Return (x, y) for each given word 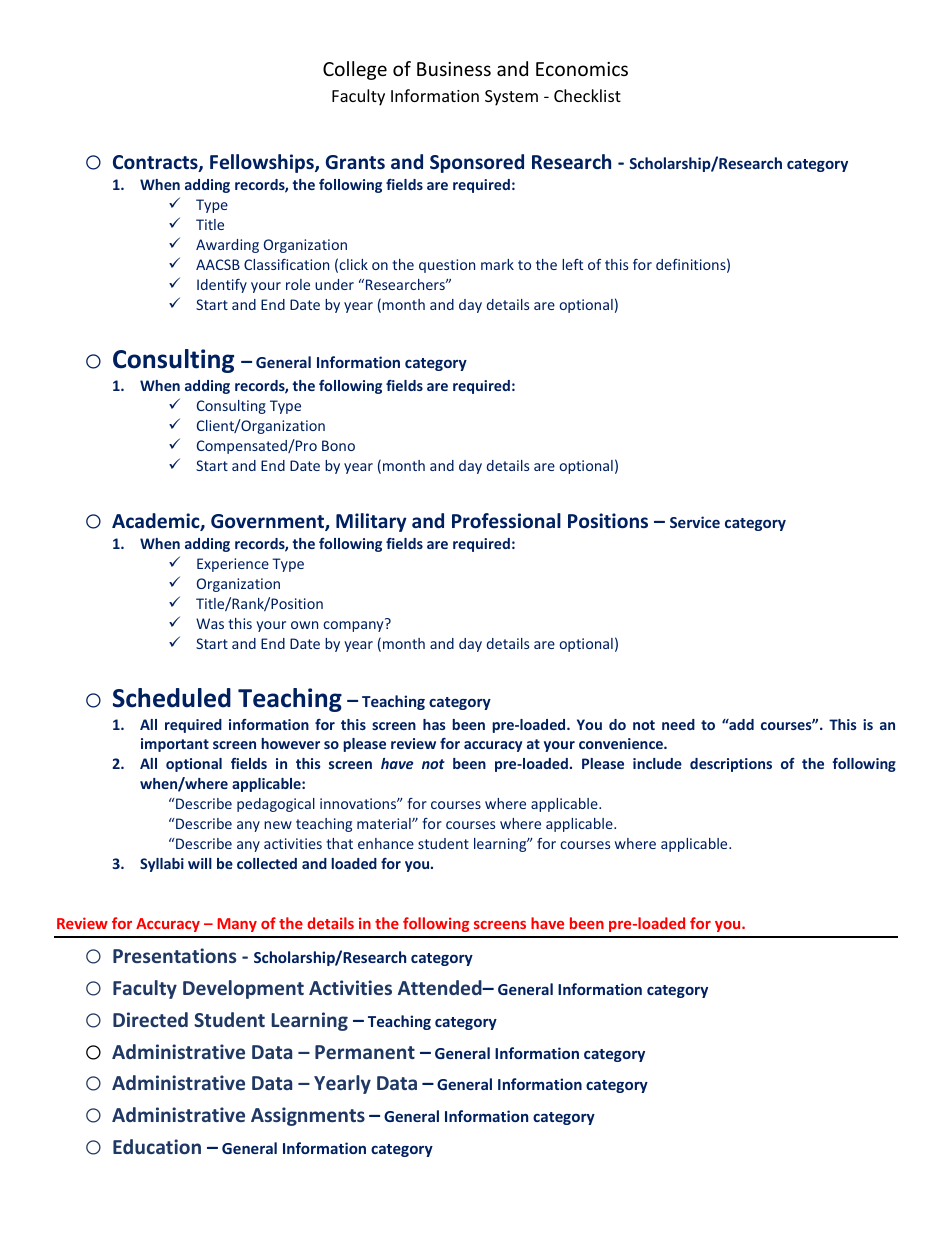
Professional (506, 521)
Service (695, 522)
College (355, 70)
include (657, 763)
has (434, 724)
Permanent (365, 1052)
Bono (338, 445)
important (175, 745)
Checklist (587, 95)
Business (454, 69)
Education (157, 1146)
